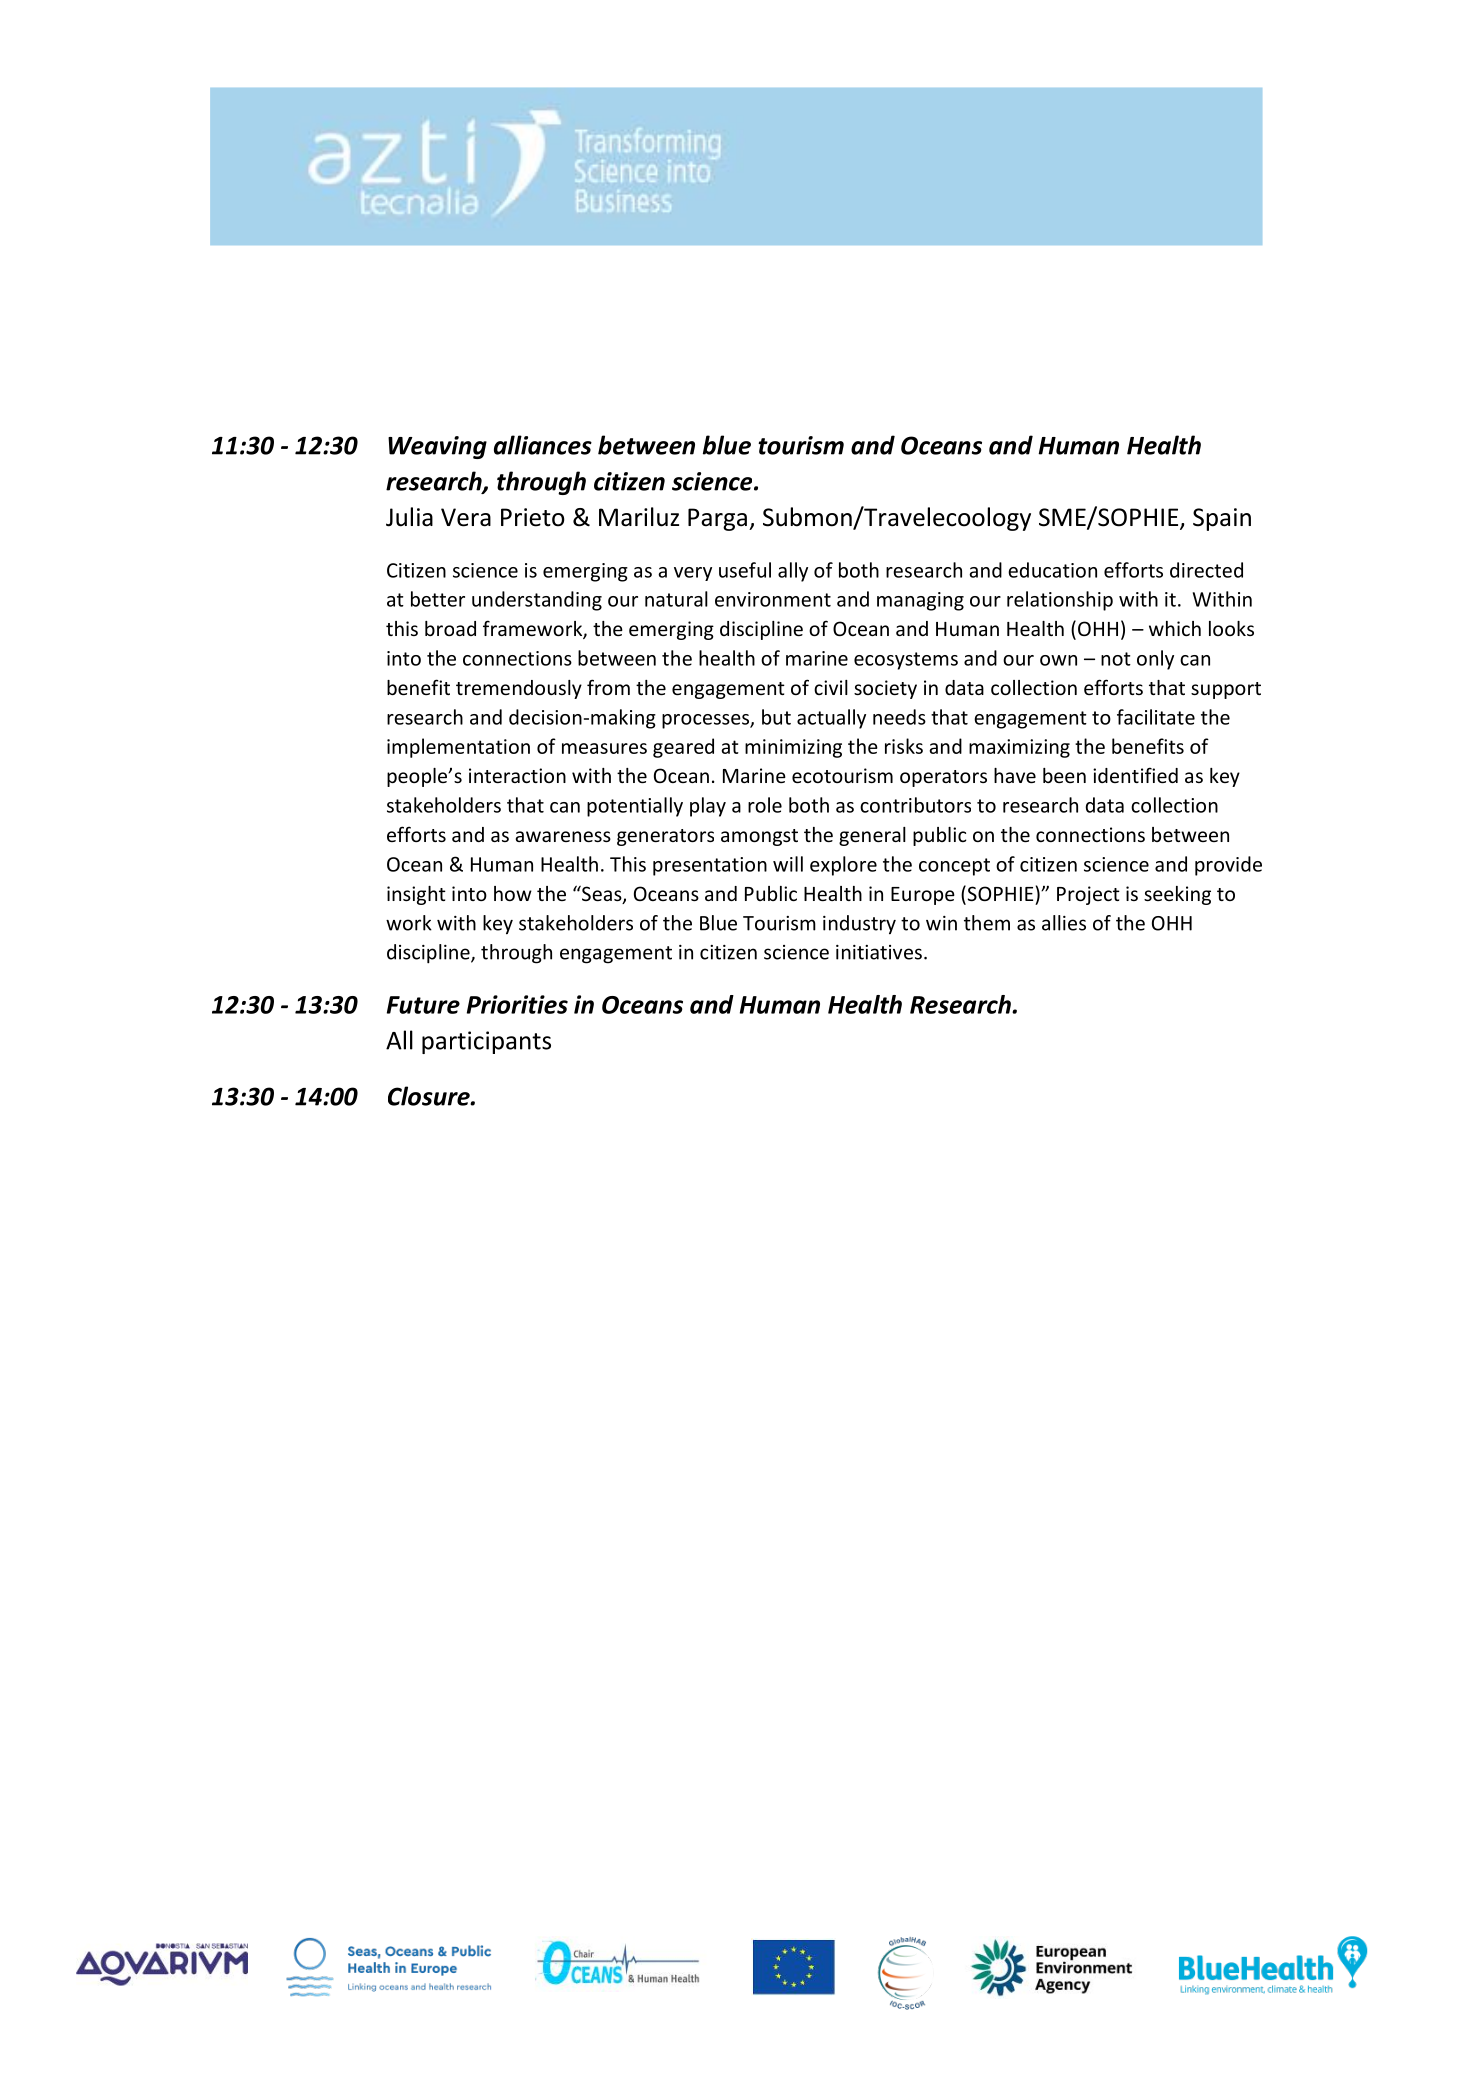  What do you see at coordinates (1222, 519) in the screenshot?
I see `Spain` at bounding box center [1222, 519].
